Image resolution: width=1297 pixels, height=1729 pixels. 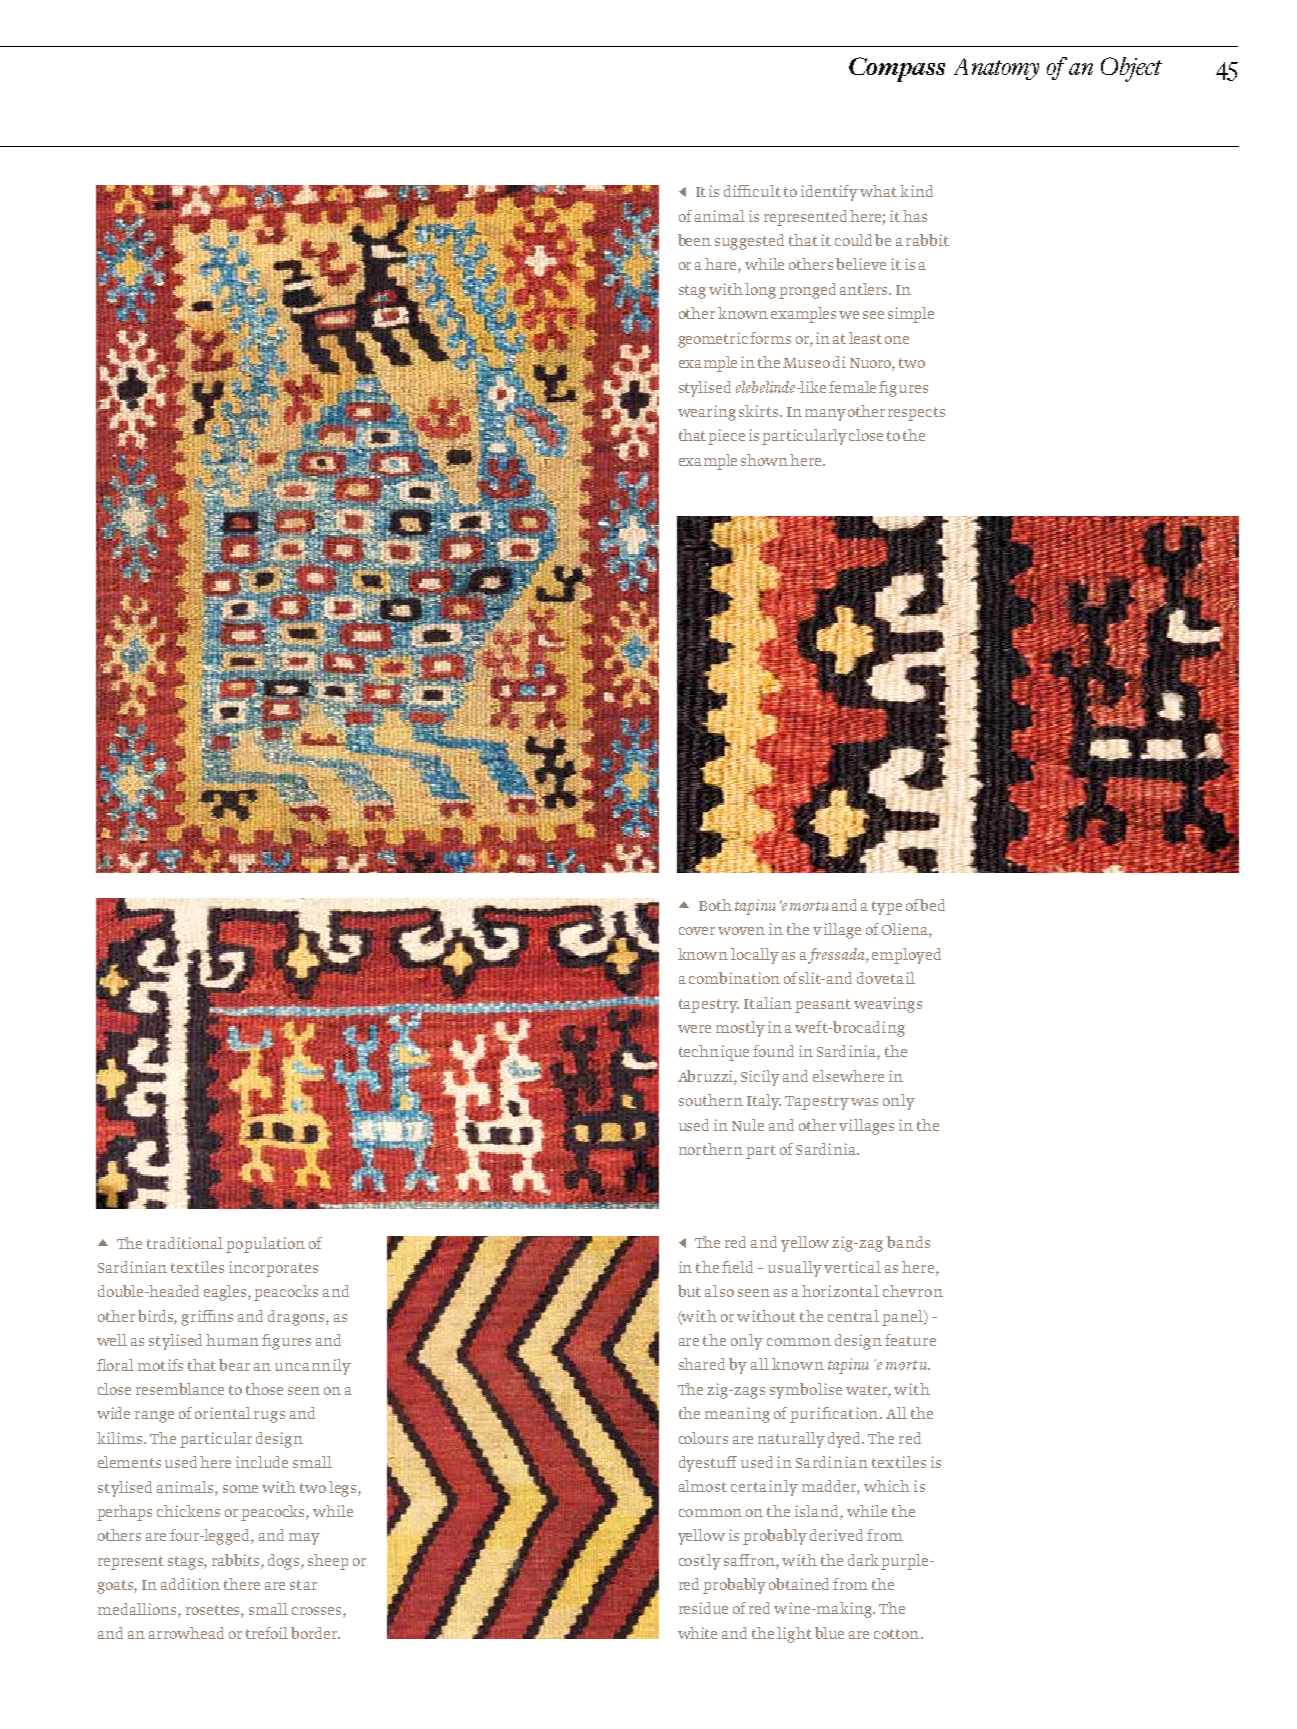 I want to click on costly, so click(x=700, y=1562).
